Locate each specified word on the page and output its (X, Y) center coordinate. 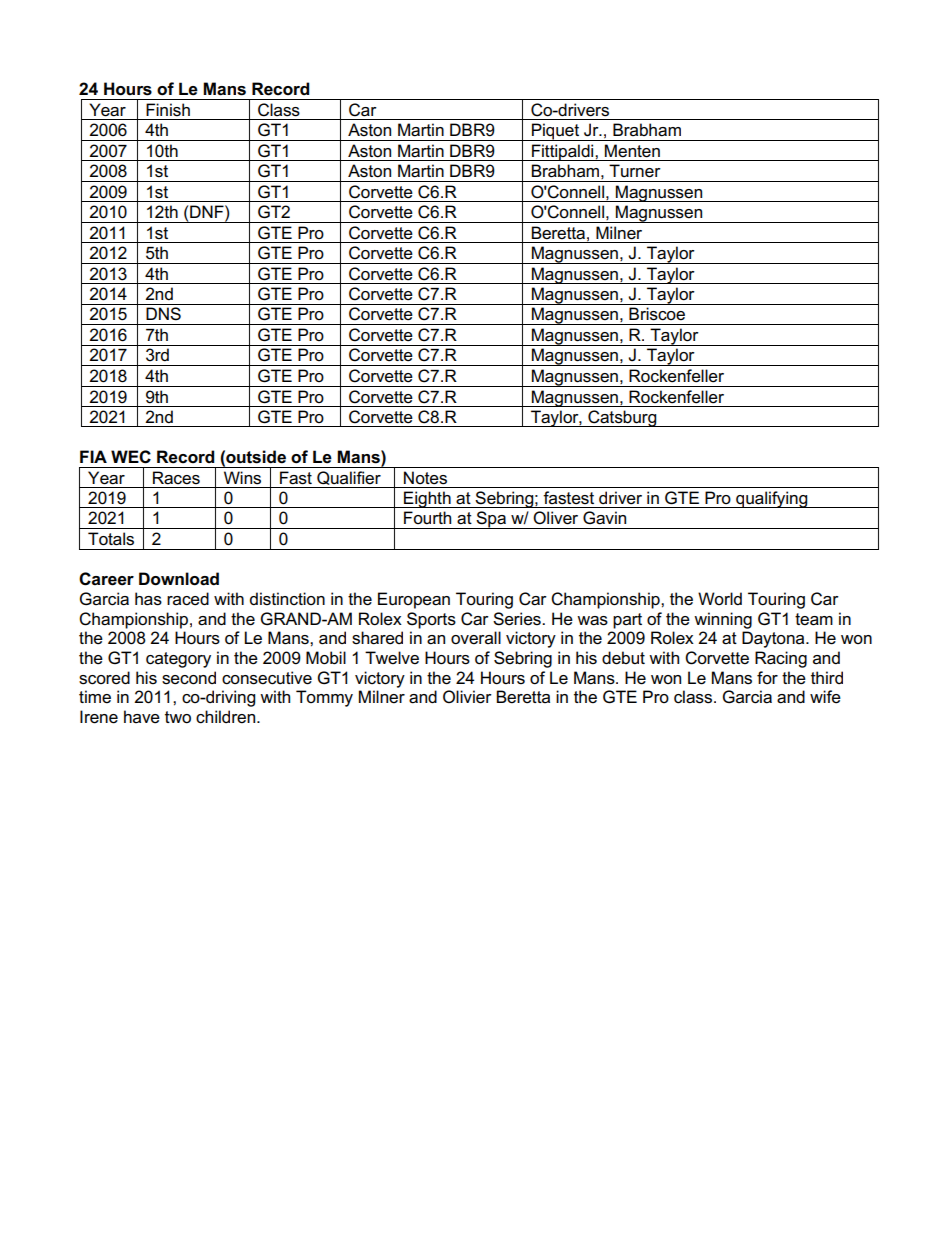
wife (825, 697)
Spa (491, 520)
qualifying (772, 499)
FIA (93, 456)
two (178, 717)
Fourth (427, 517)
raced (188, 599)
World (720, 598)
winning (723, 620)
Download (179, 579)
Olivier (467, 697)
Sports (431, 620)
